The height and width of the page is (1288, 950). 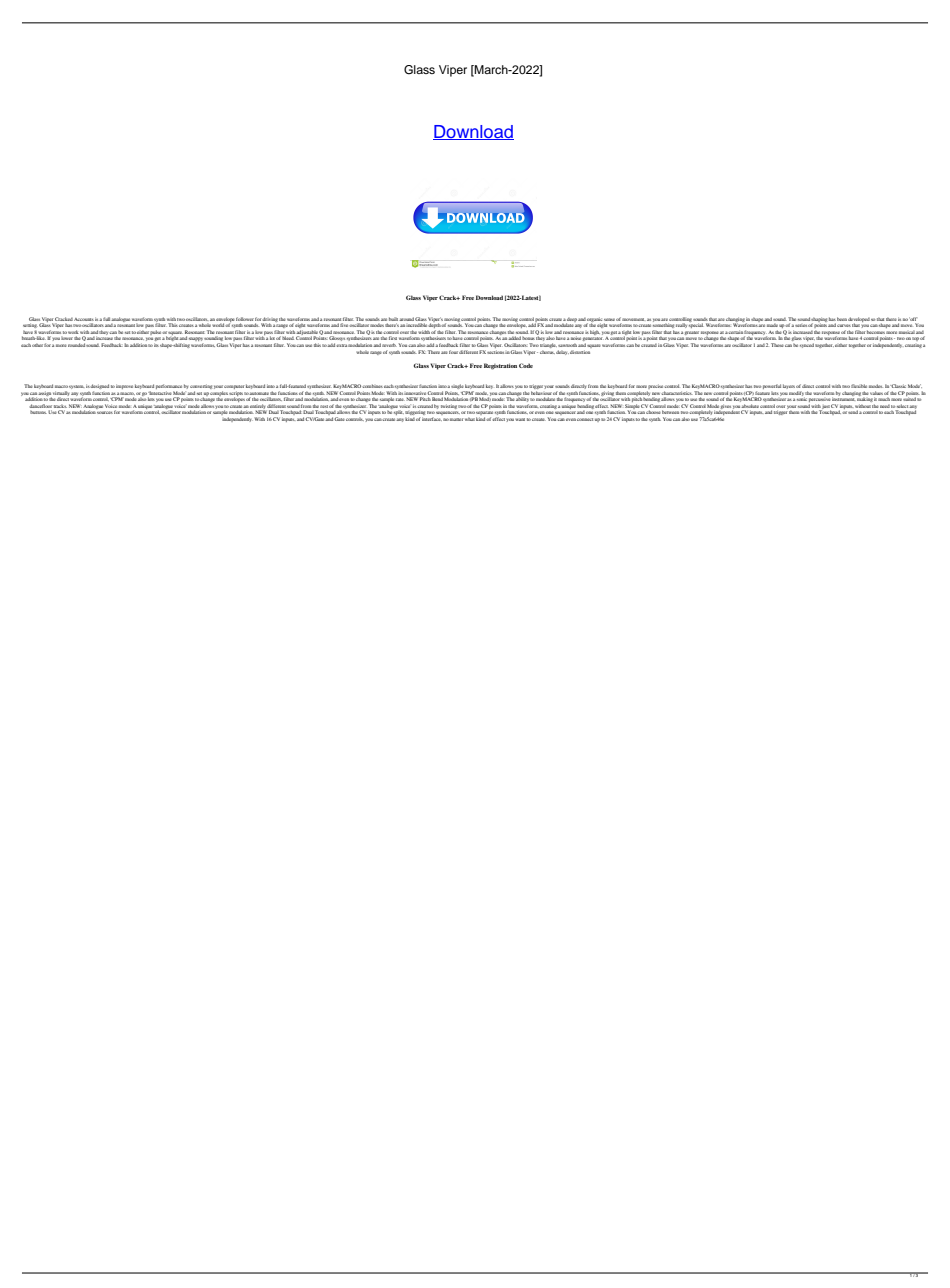 I want to click on Registration, so click(x=500, y=366).
